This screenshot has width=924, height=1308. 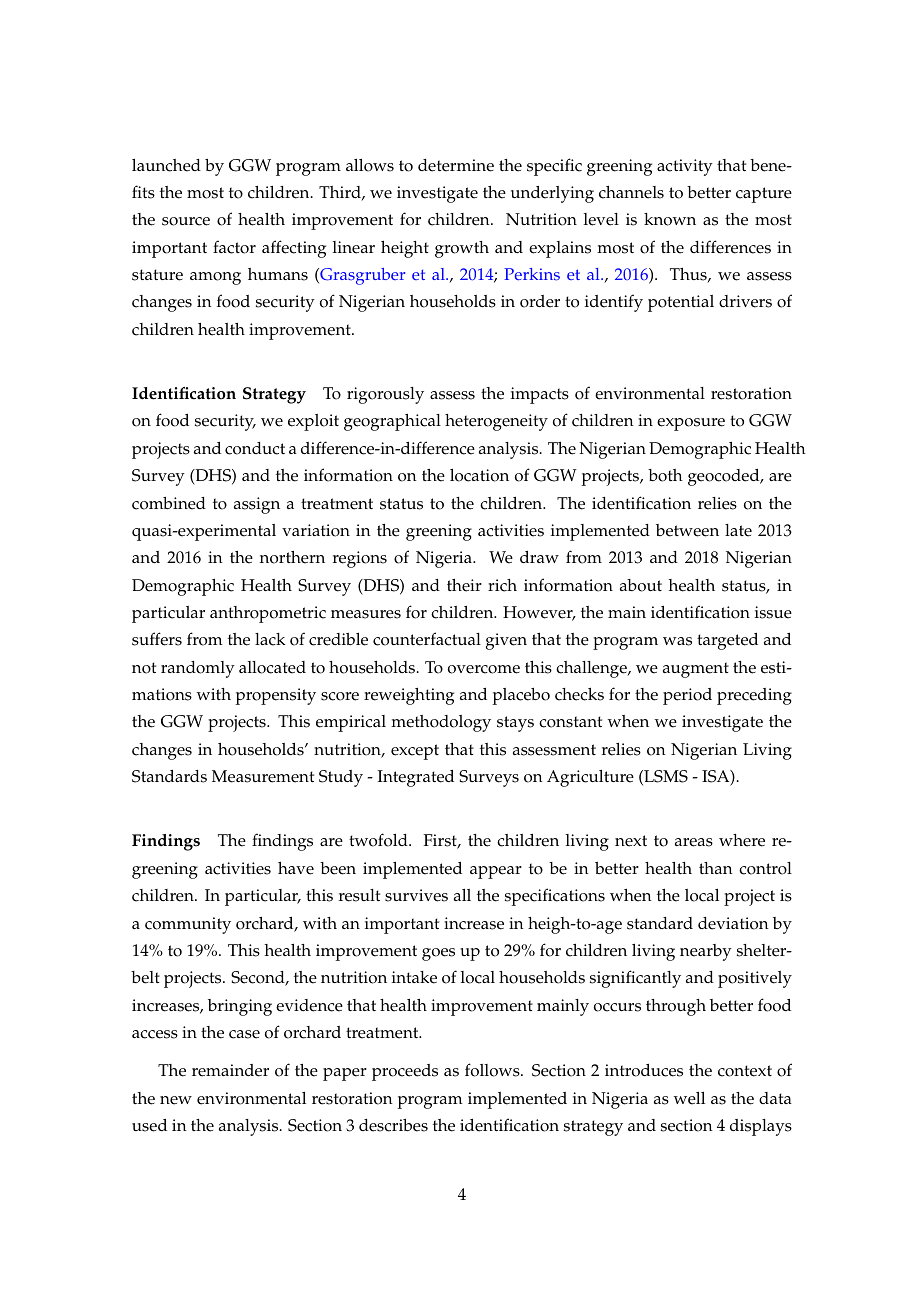 I want to click on activity, so click(x=685, y=167).
